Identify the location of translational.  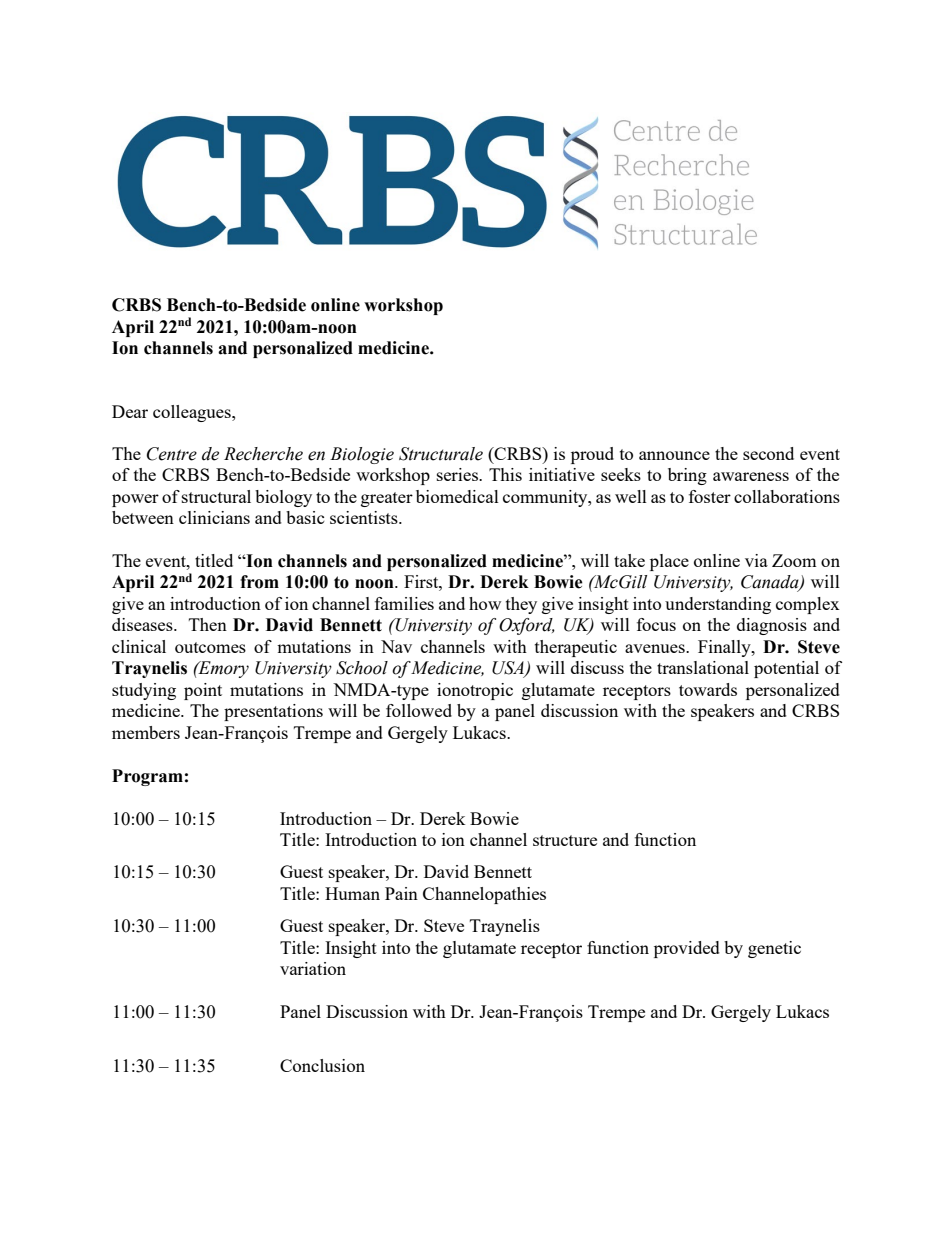
(703, 667).
